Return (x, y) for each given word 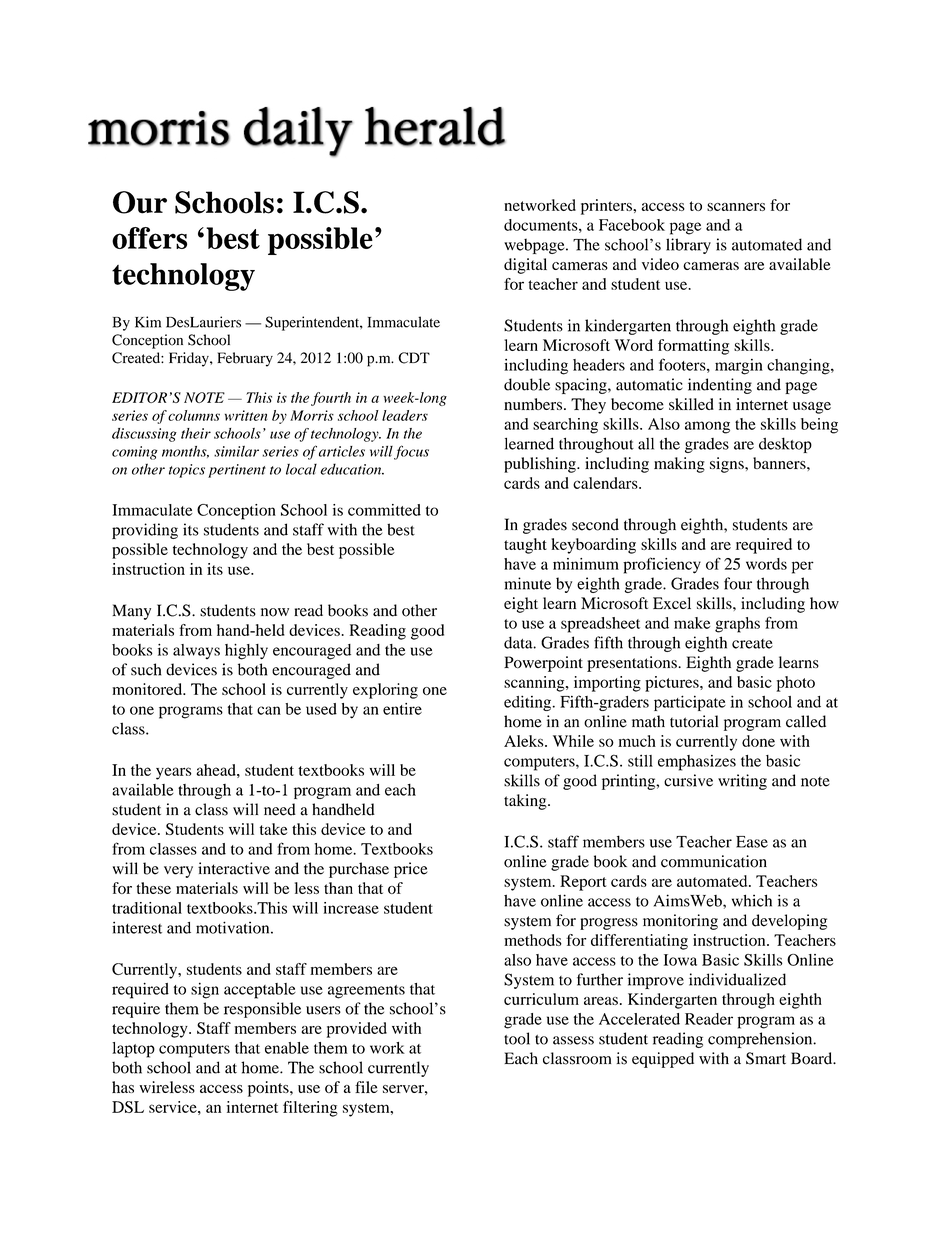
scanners (736, 207)
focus (411, 452)
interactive (234, 868)
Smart (766, 1058)
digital (525, 266)
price (411, 870)
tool (517, 1038)
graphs (737, 625)
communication (714, 861)
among (707, 427)
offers (149, 238)
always (196, 651)
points (269, 1089)
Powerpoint (543, 664)
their (196, 433)
